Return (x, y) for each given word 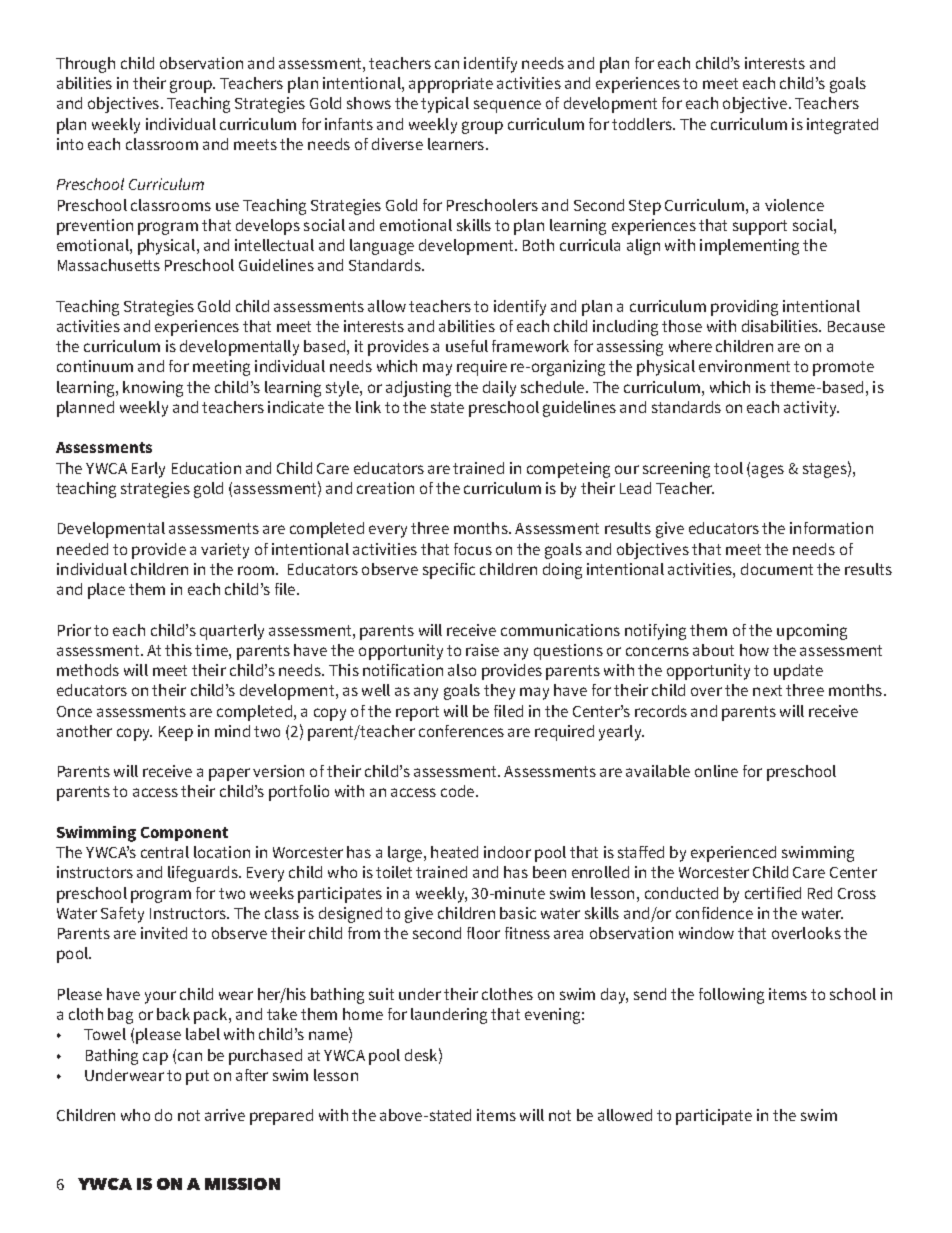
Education (206, 468)
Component (184, 834)
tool (728, 468)
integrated (842, 126)
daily (499, 389)
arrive (225, 1115)
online (716, 771)
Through (85, 65)
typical (445, 105)
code (459, 791)
